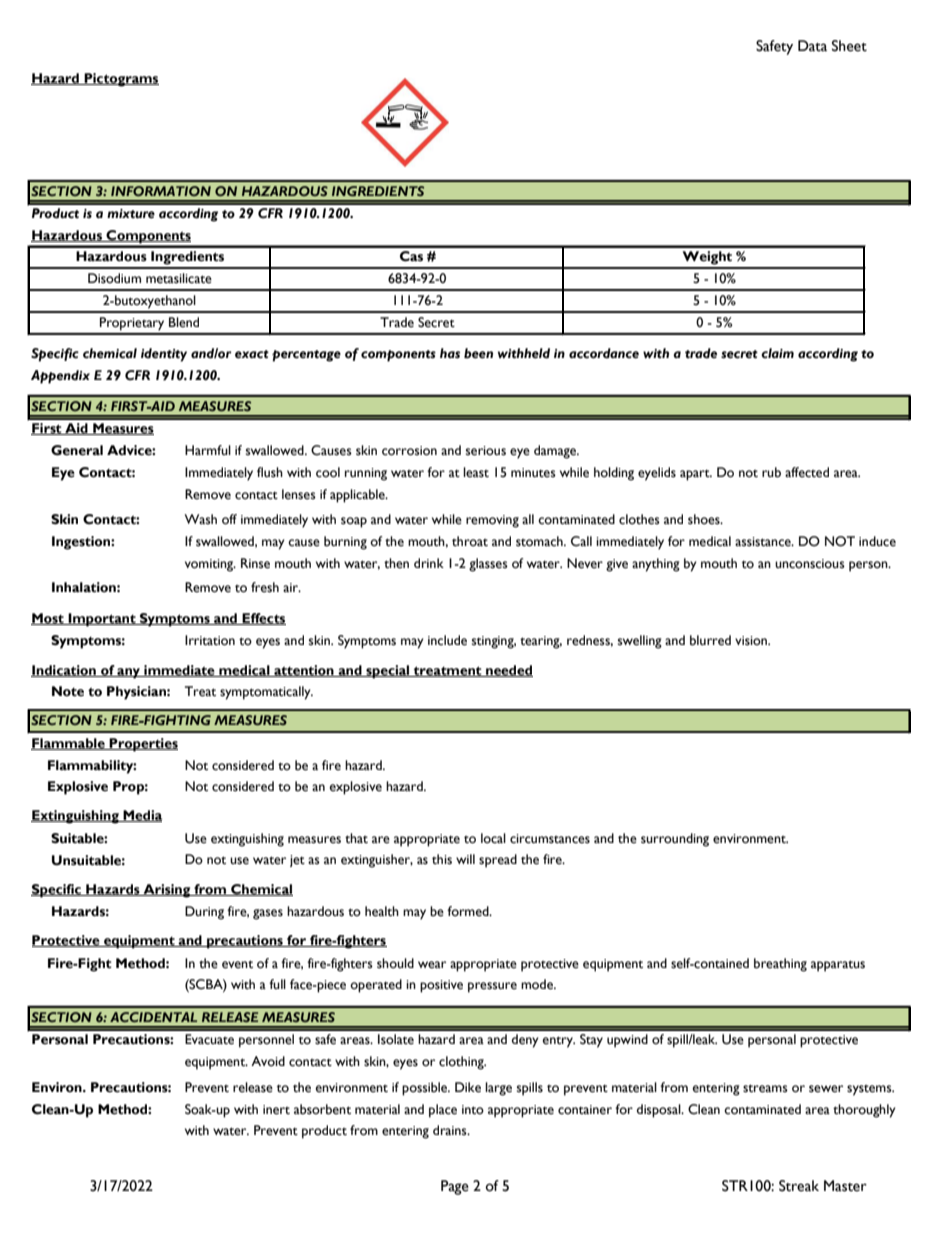  I want to click on vision, so click(752, 641).
